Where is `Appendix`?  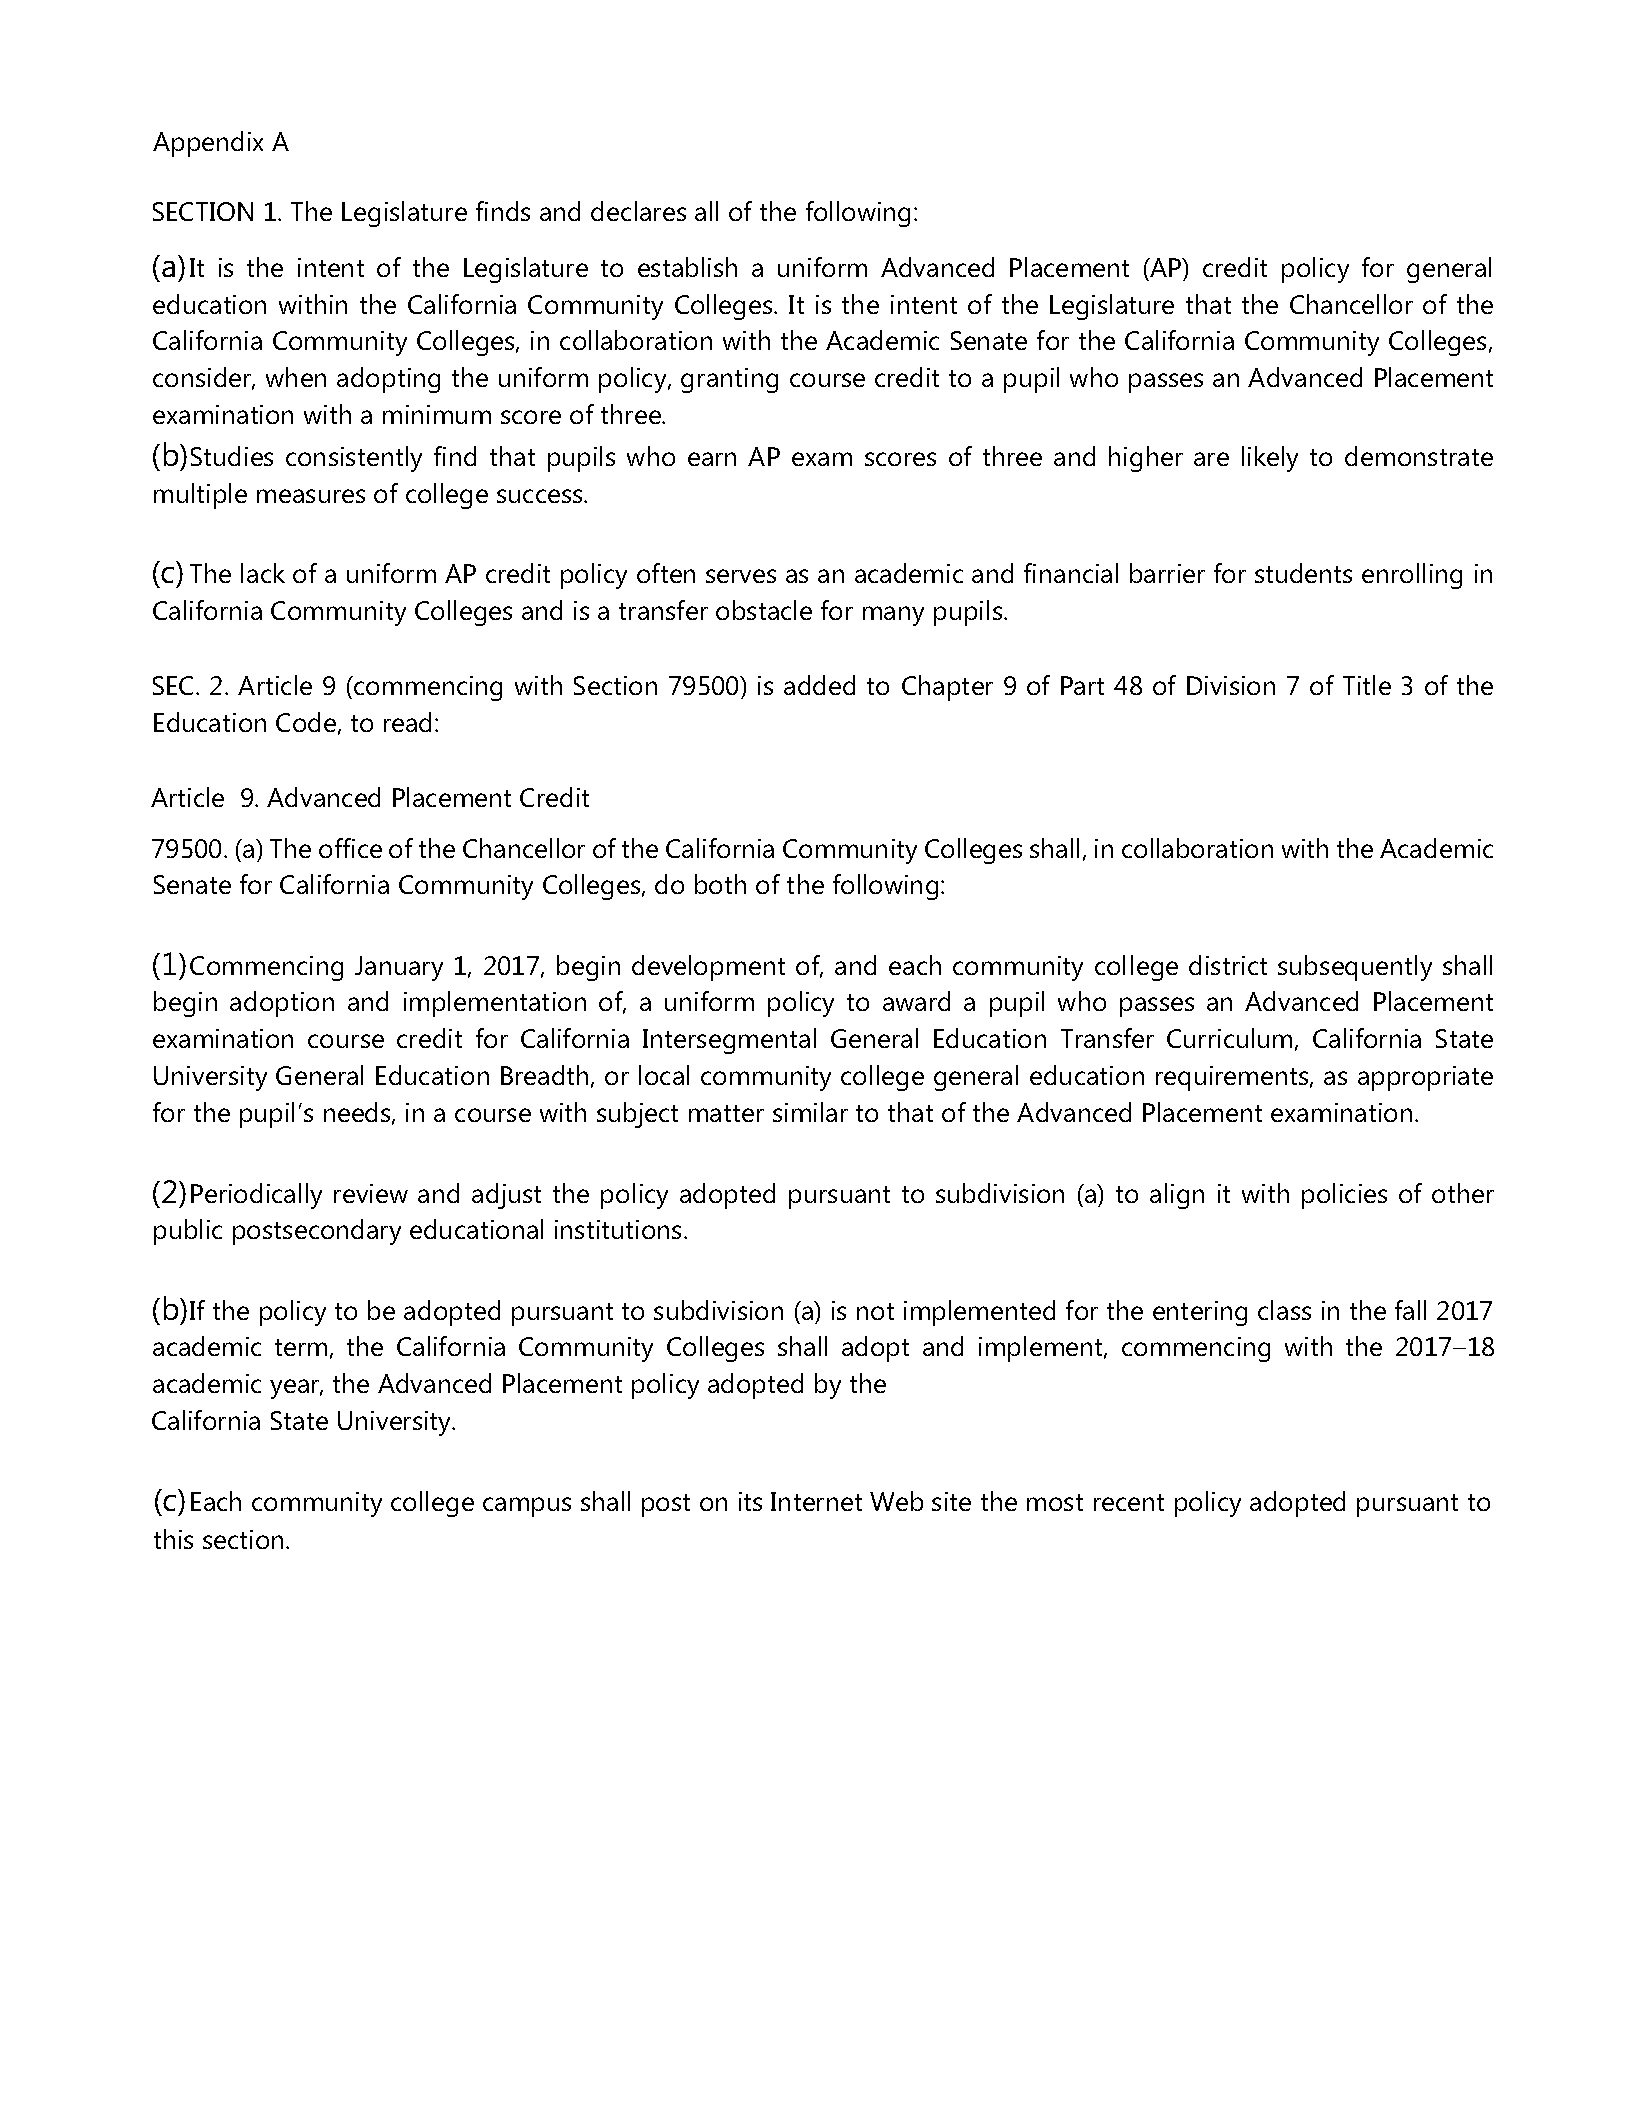 Appendix is located at coordinates (208, 144).
